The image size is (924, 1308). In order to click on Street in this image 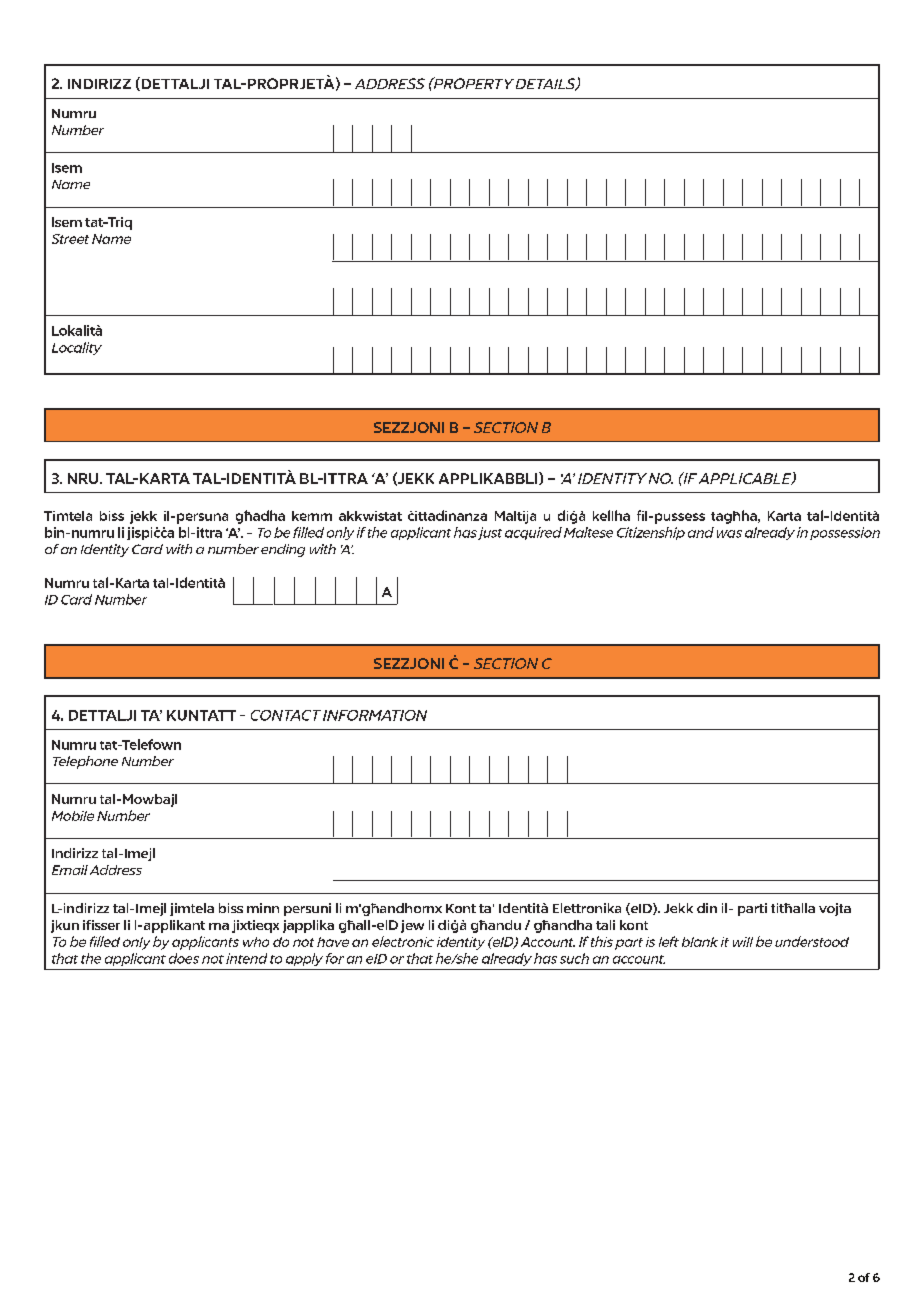, I will do `click(70, 239)`.
